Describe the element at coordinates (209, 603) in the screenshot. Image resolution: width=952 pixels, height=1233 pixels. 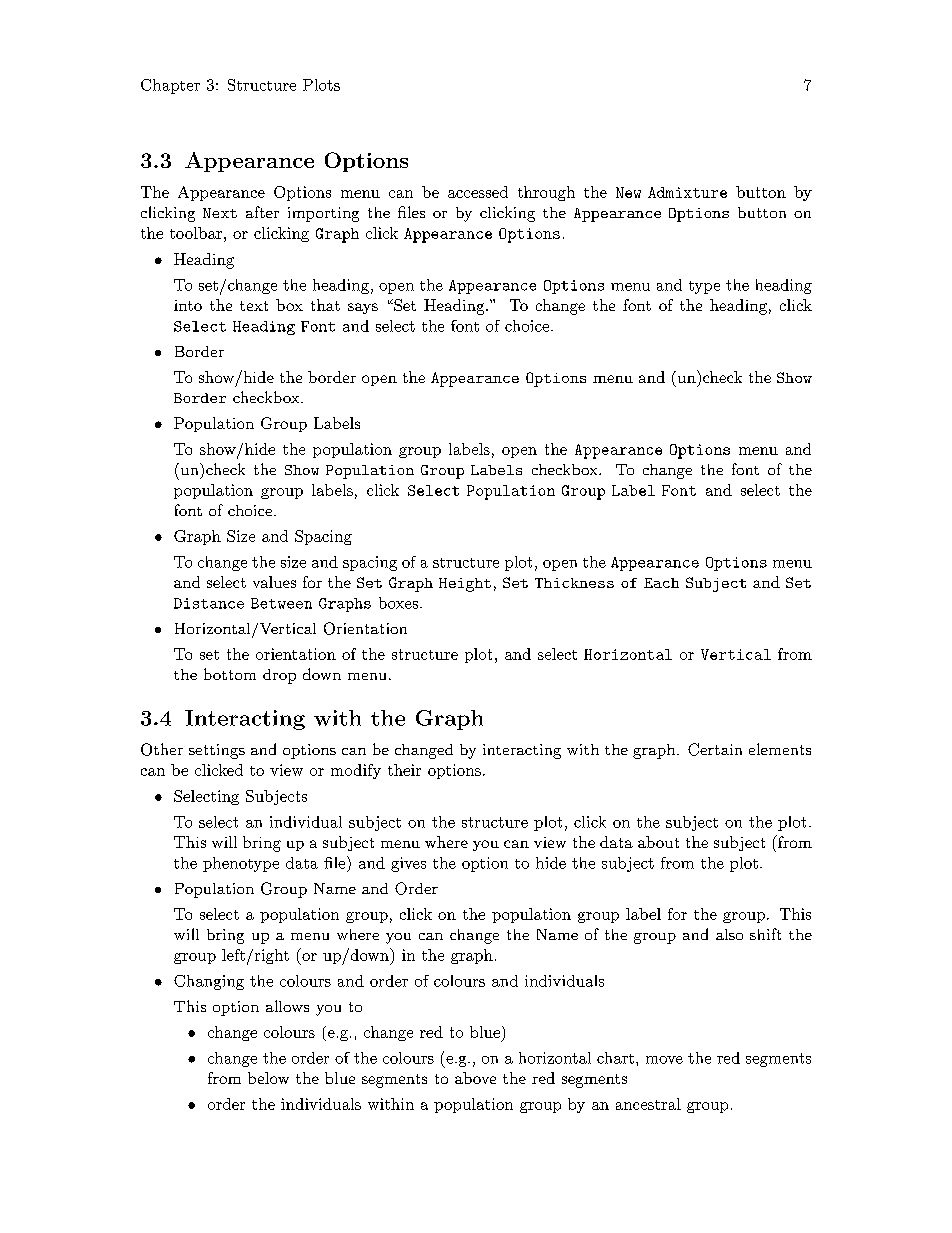
I see `Distance` at that location.
